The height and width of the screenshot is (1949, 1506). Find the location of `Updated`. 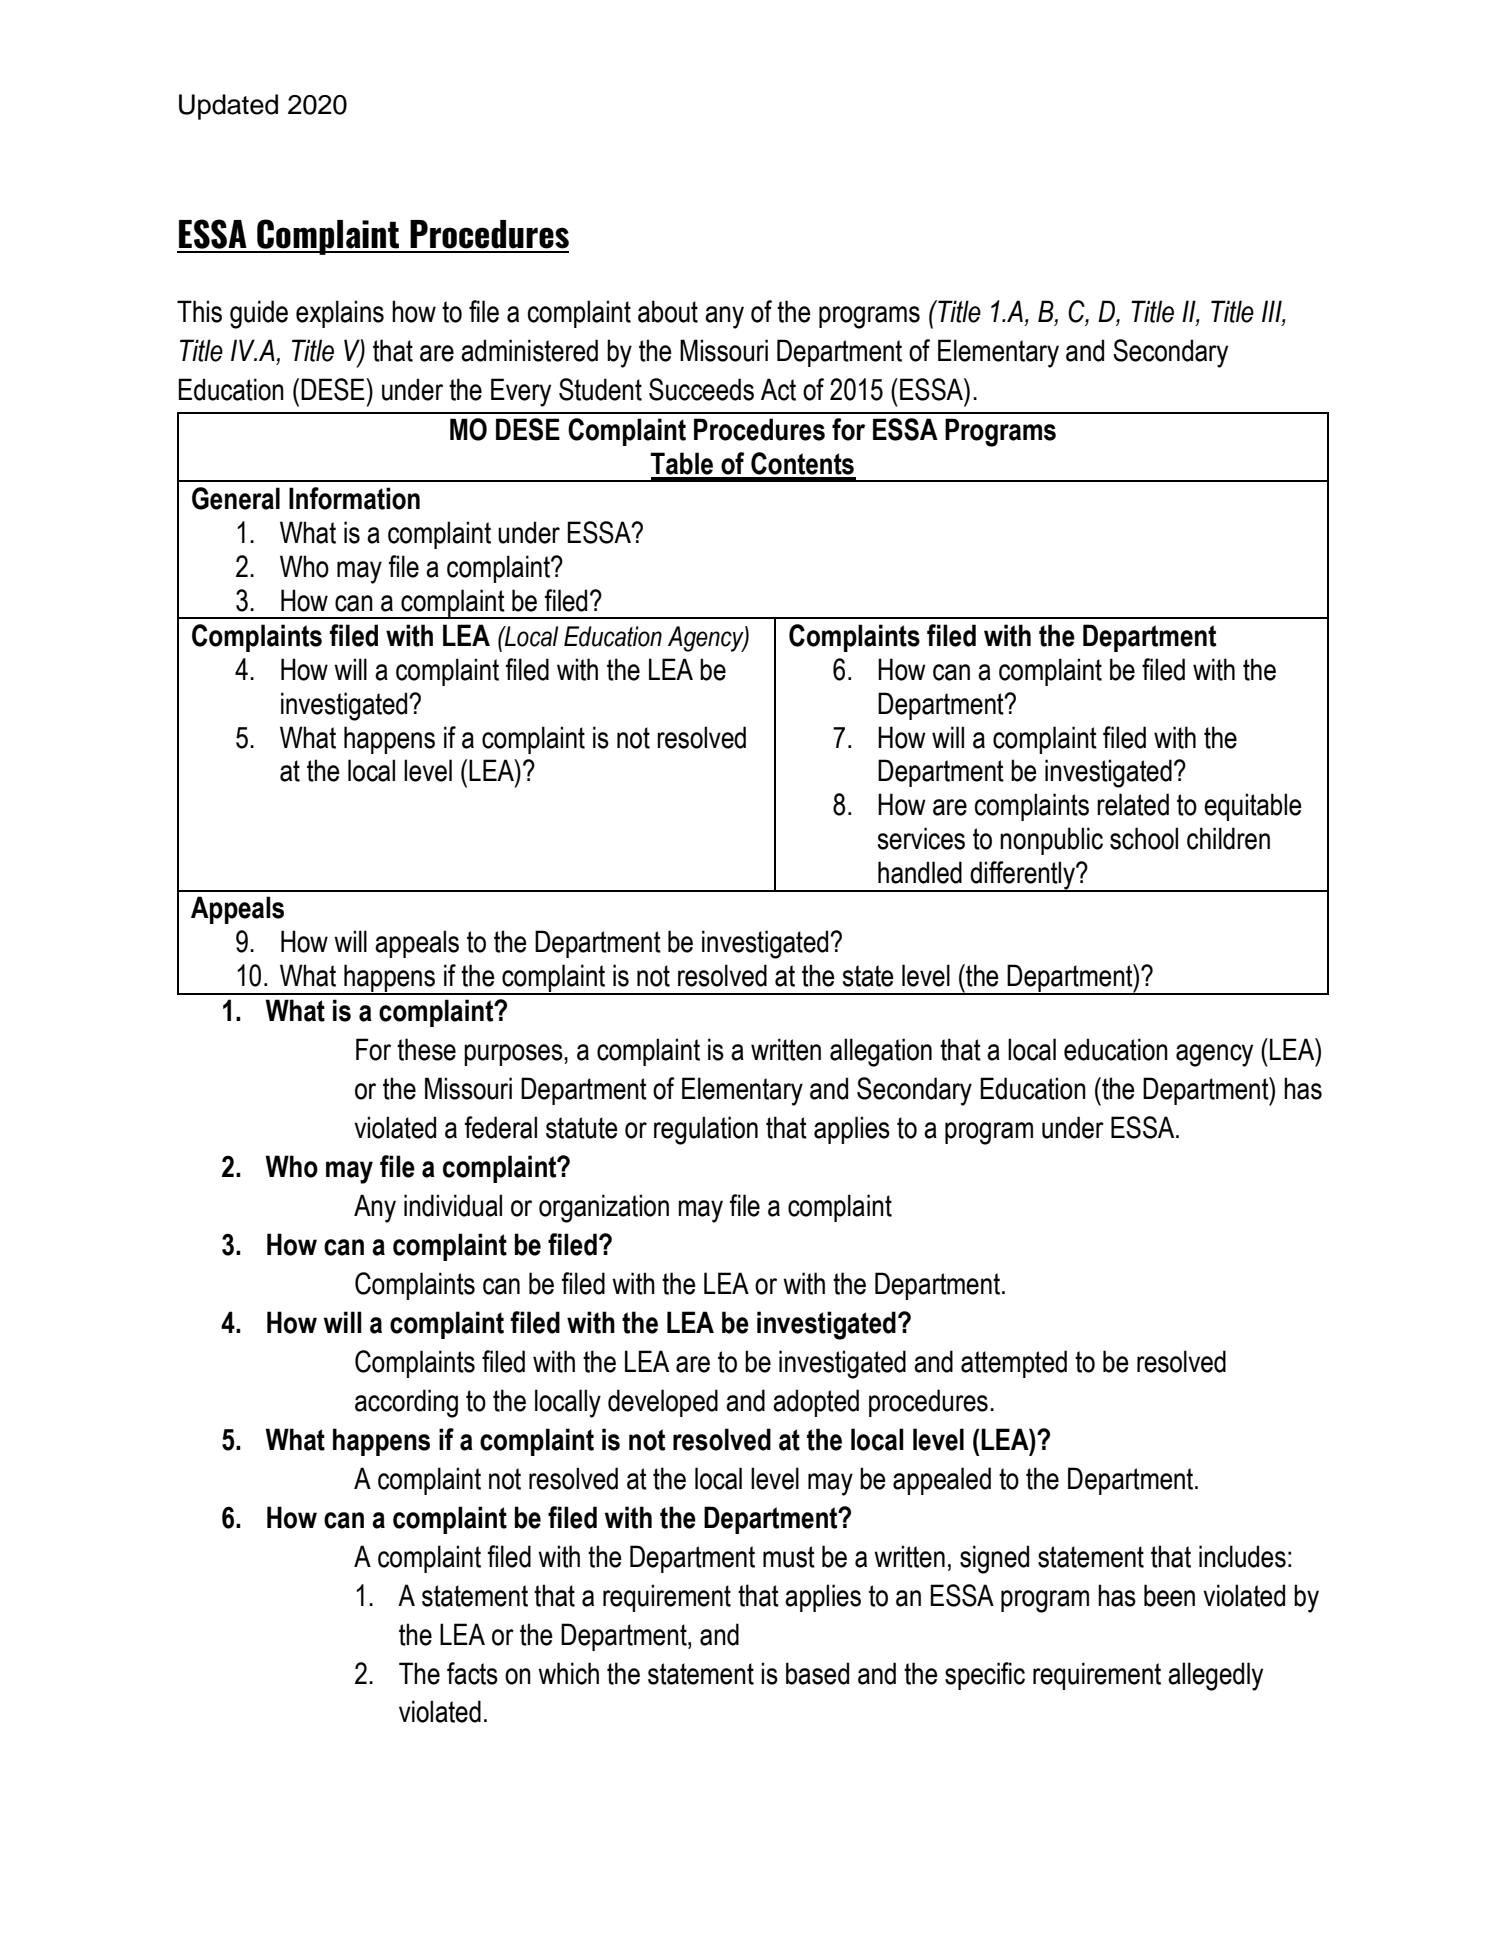

Updated is located at coordinates (228, 107).
